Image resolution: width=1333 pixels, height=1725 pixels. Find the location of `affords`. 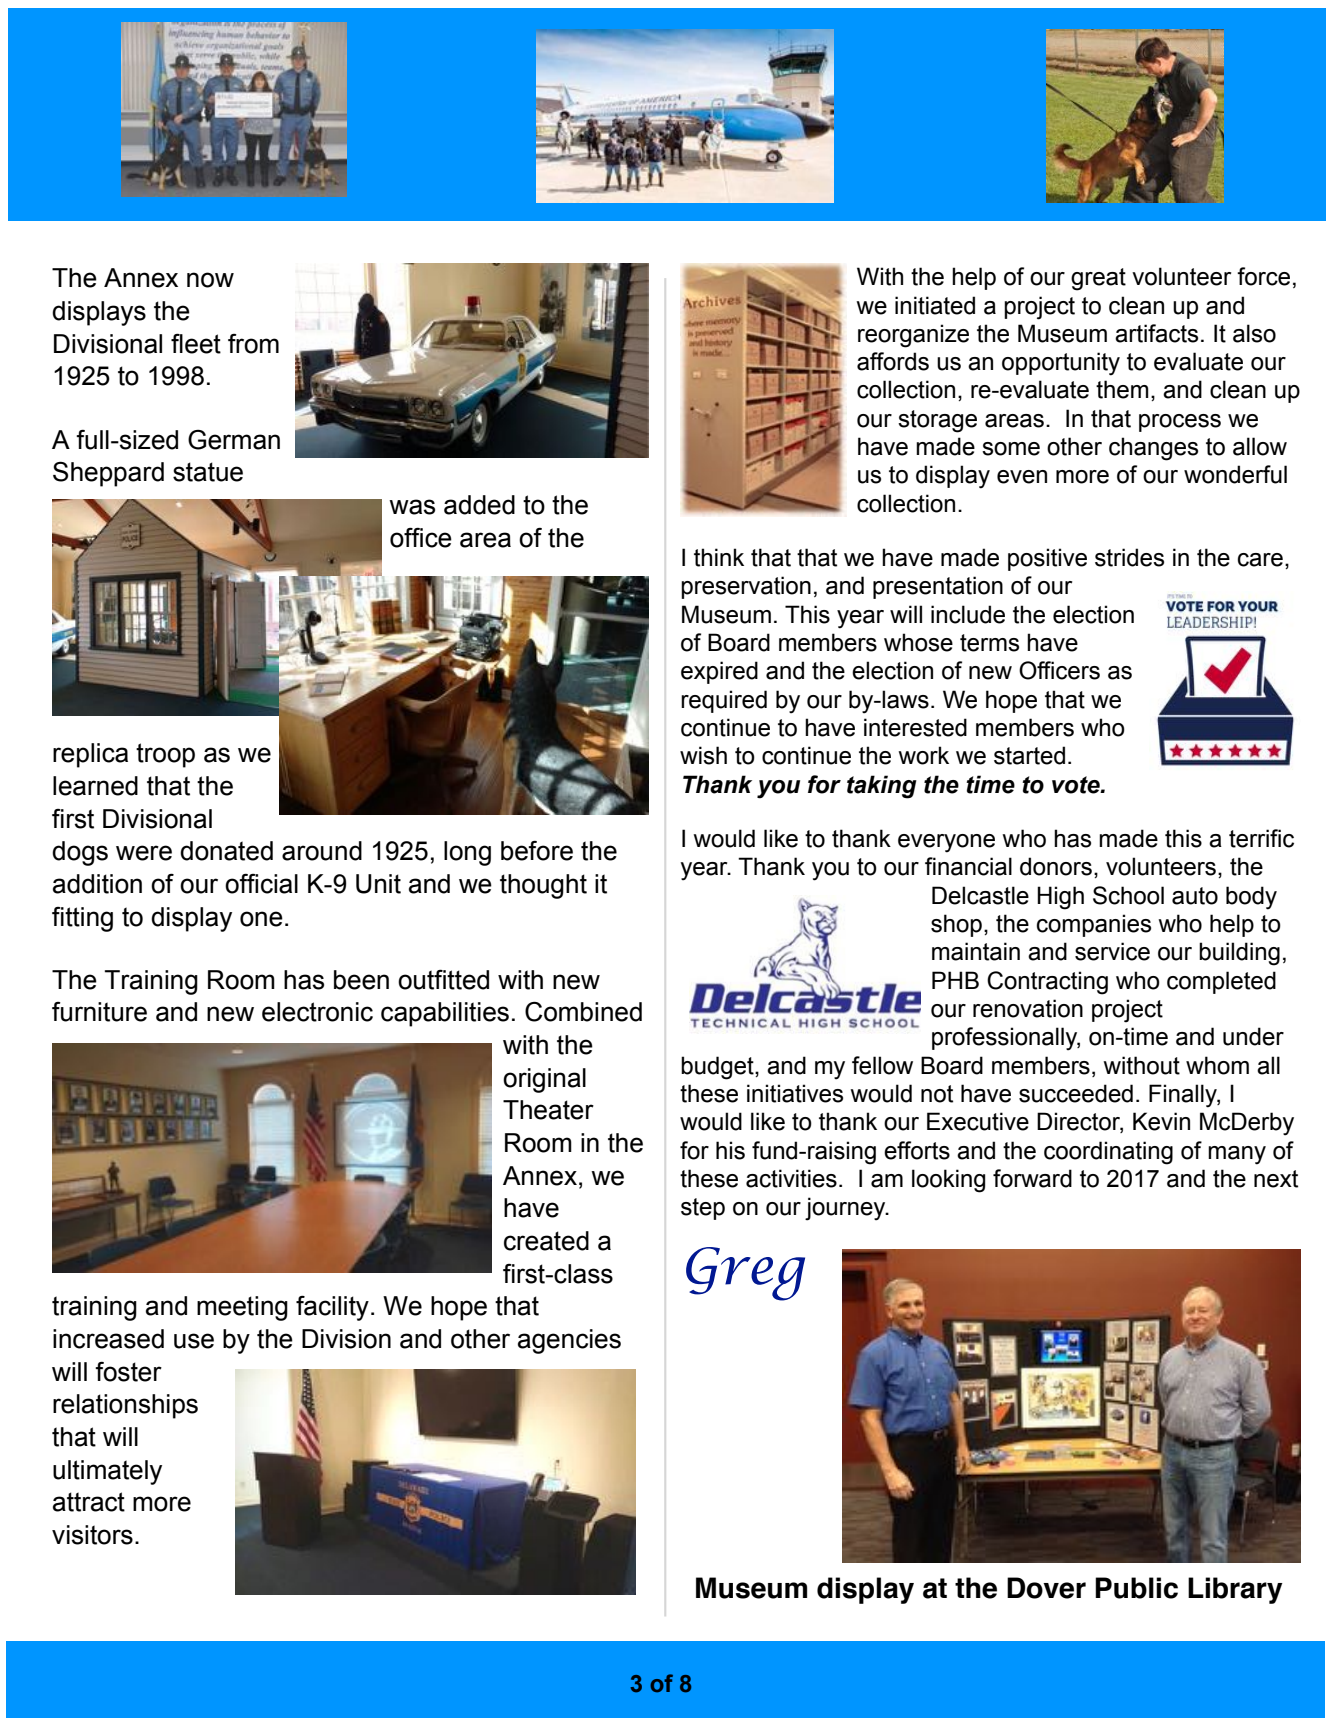

affords is located at coordinates (893, 361).
